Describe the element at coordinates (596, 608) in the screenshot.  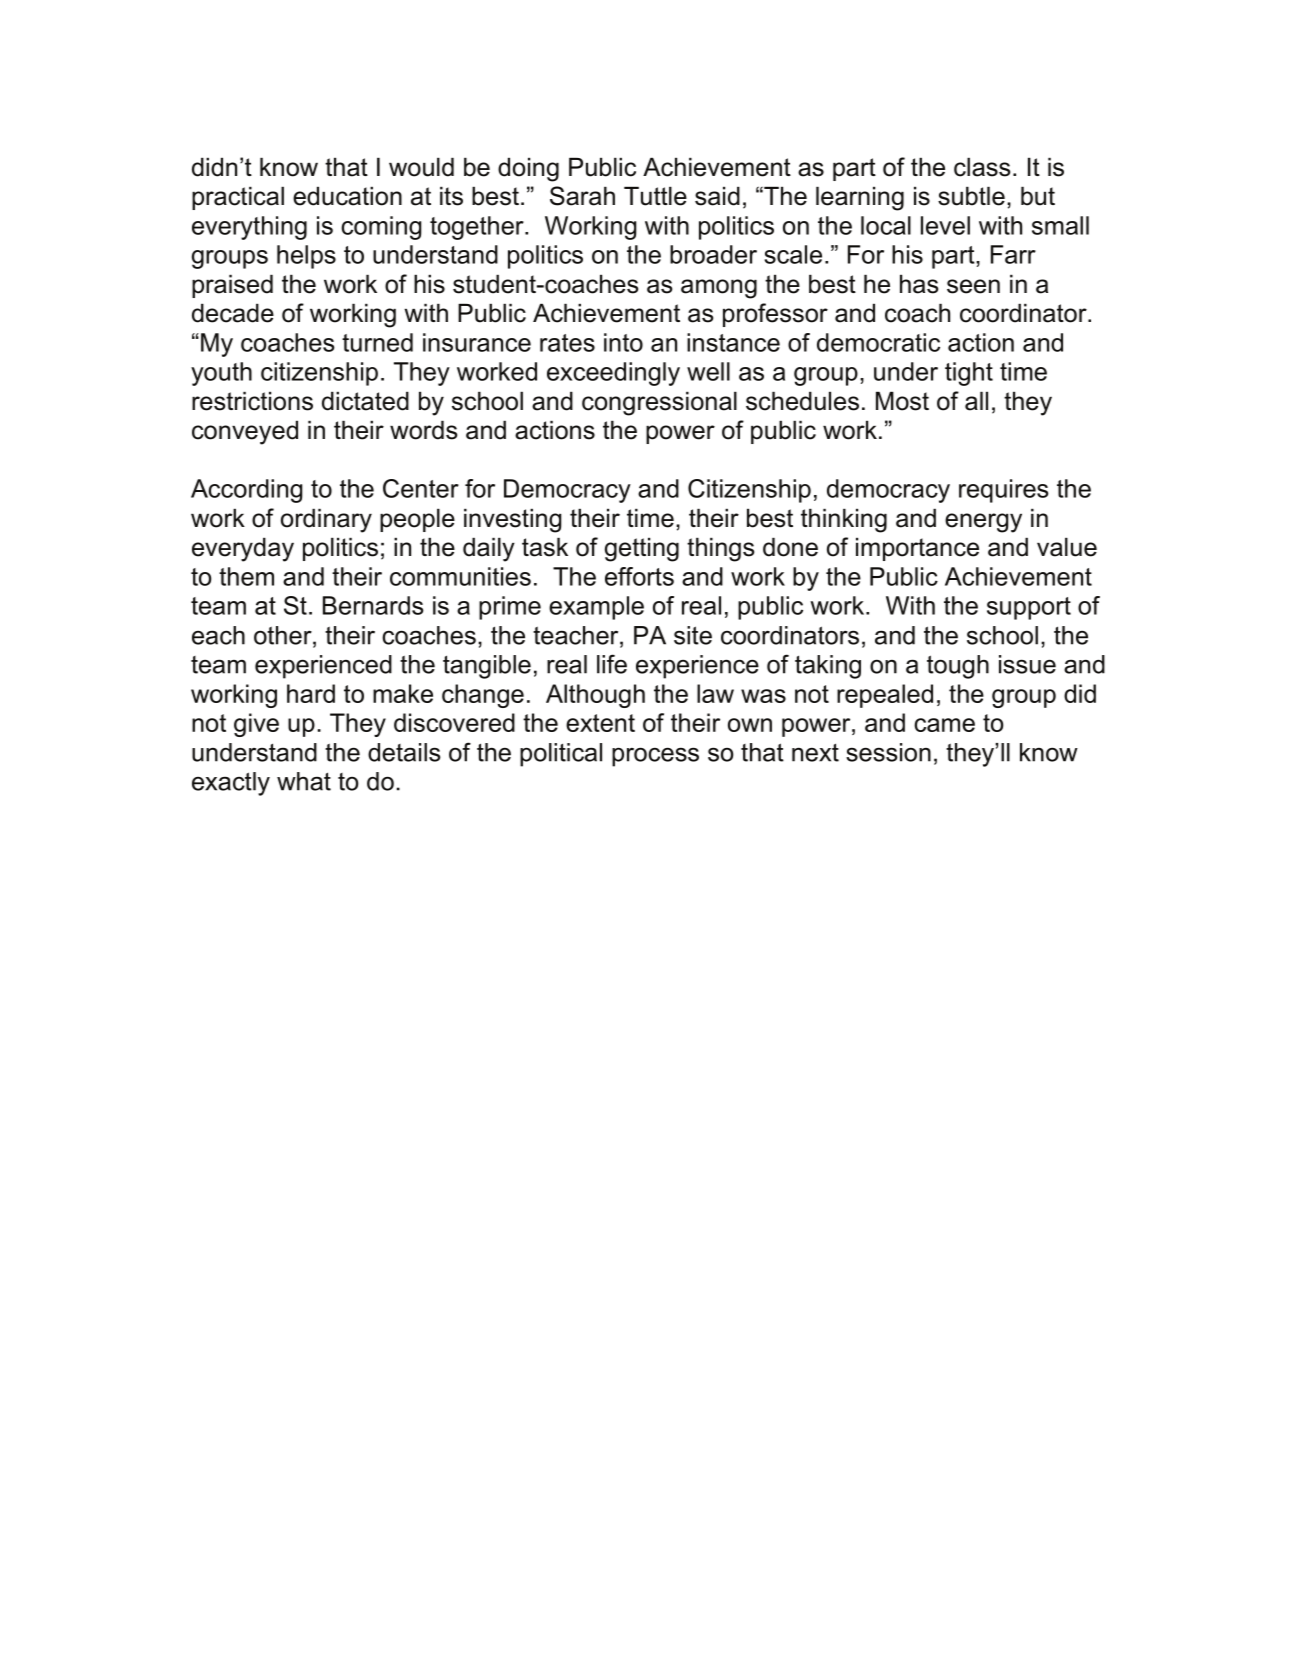
I see `example` at that location.
